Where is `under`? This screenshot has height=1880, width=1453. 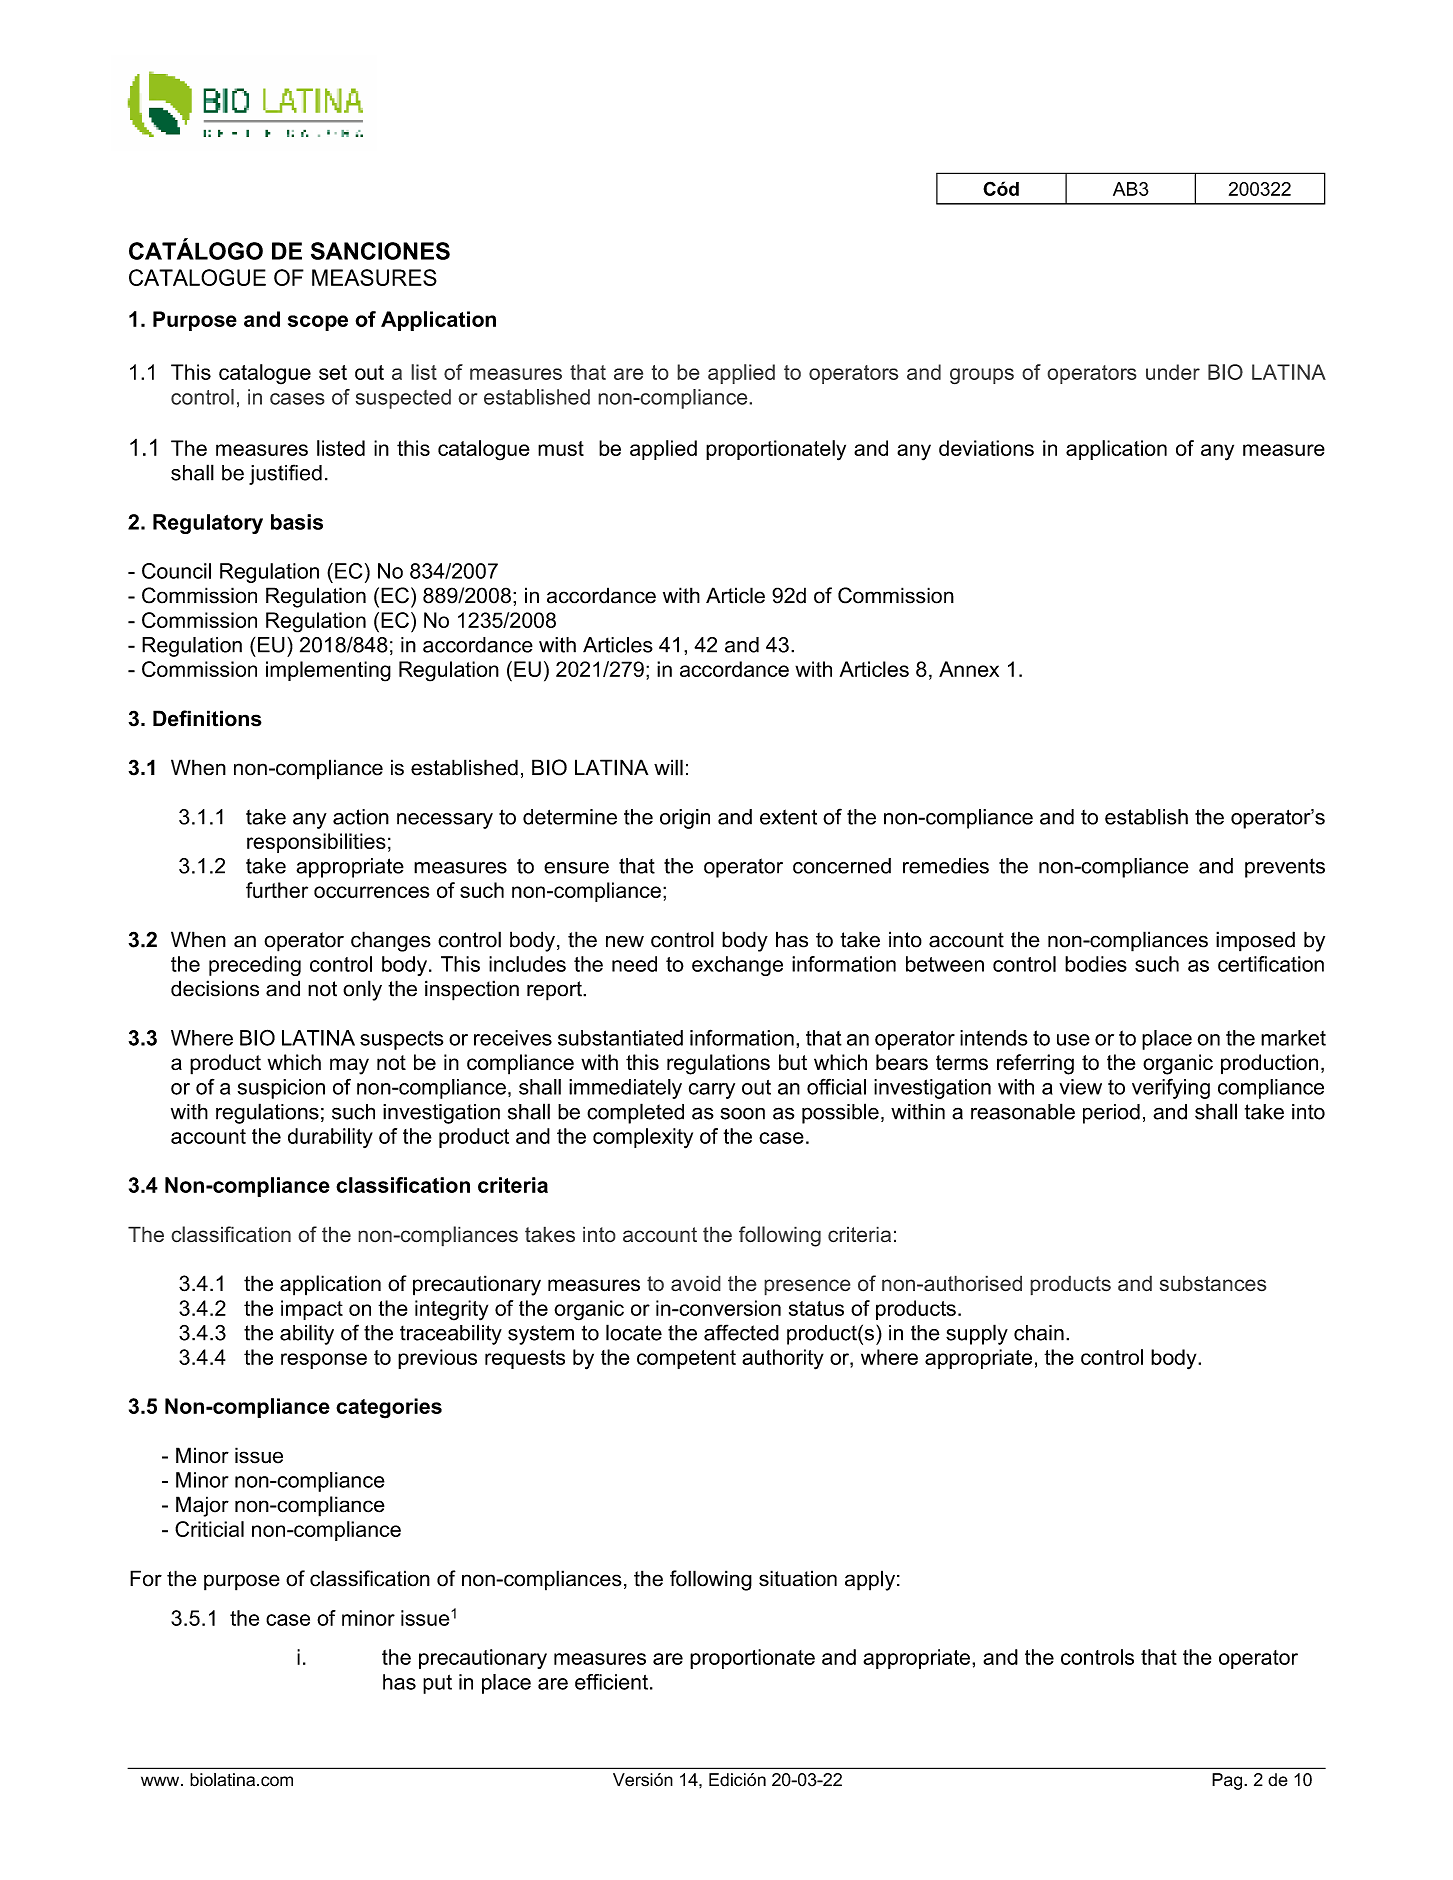 under is located at coordinates (1173, 372).
